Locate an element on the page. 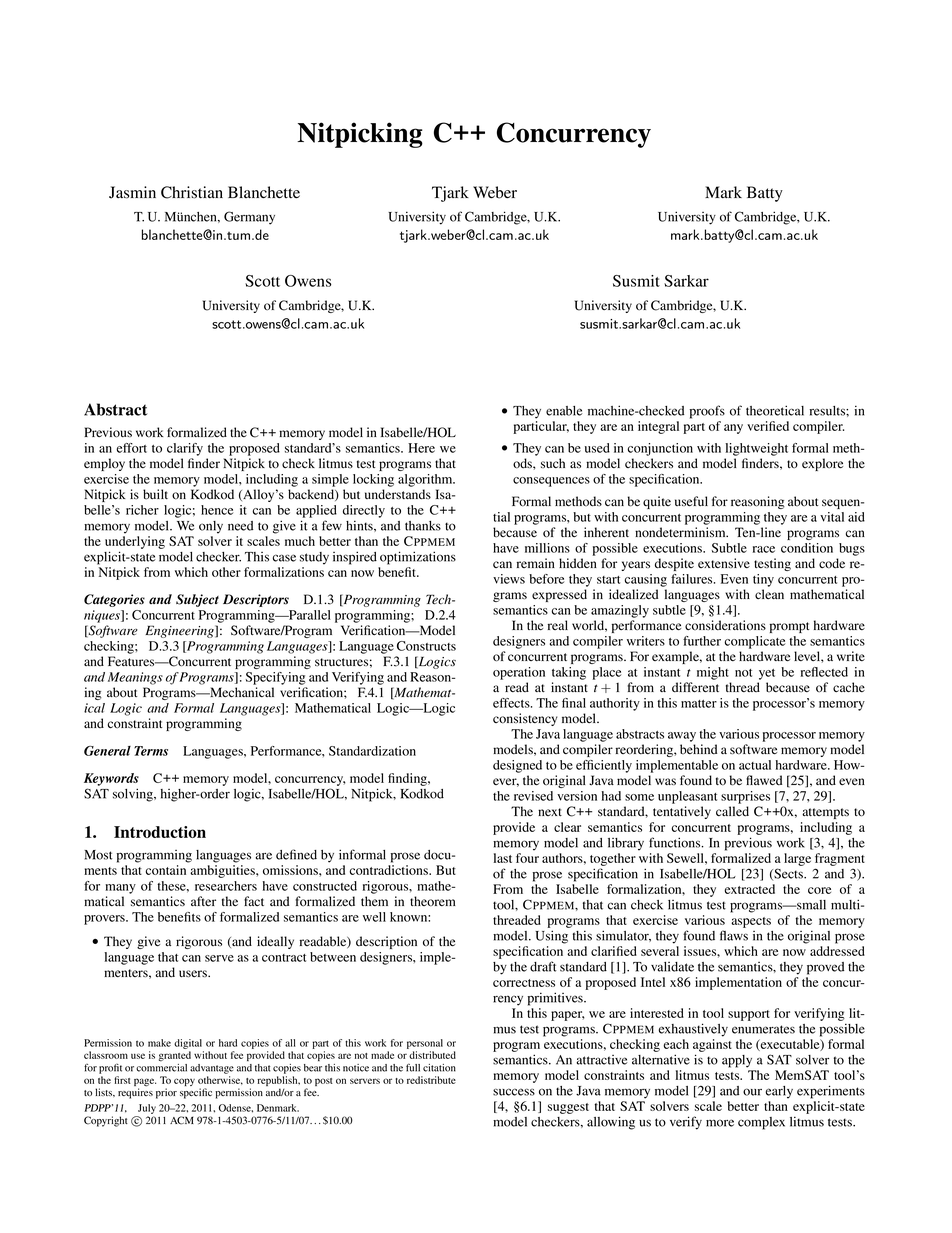 This page has width=952, height=1233. success is located at coordinates (514, 1092).
